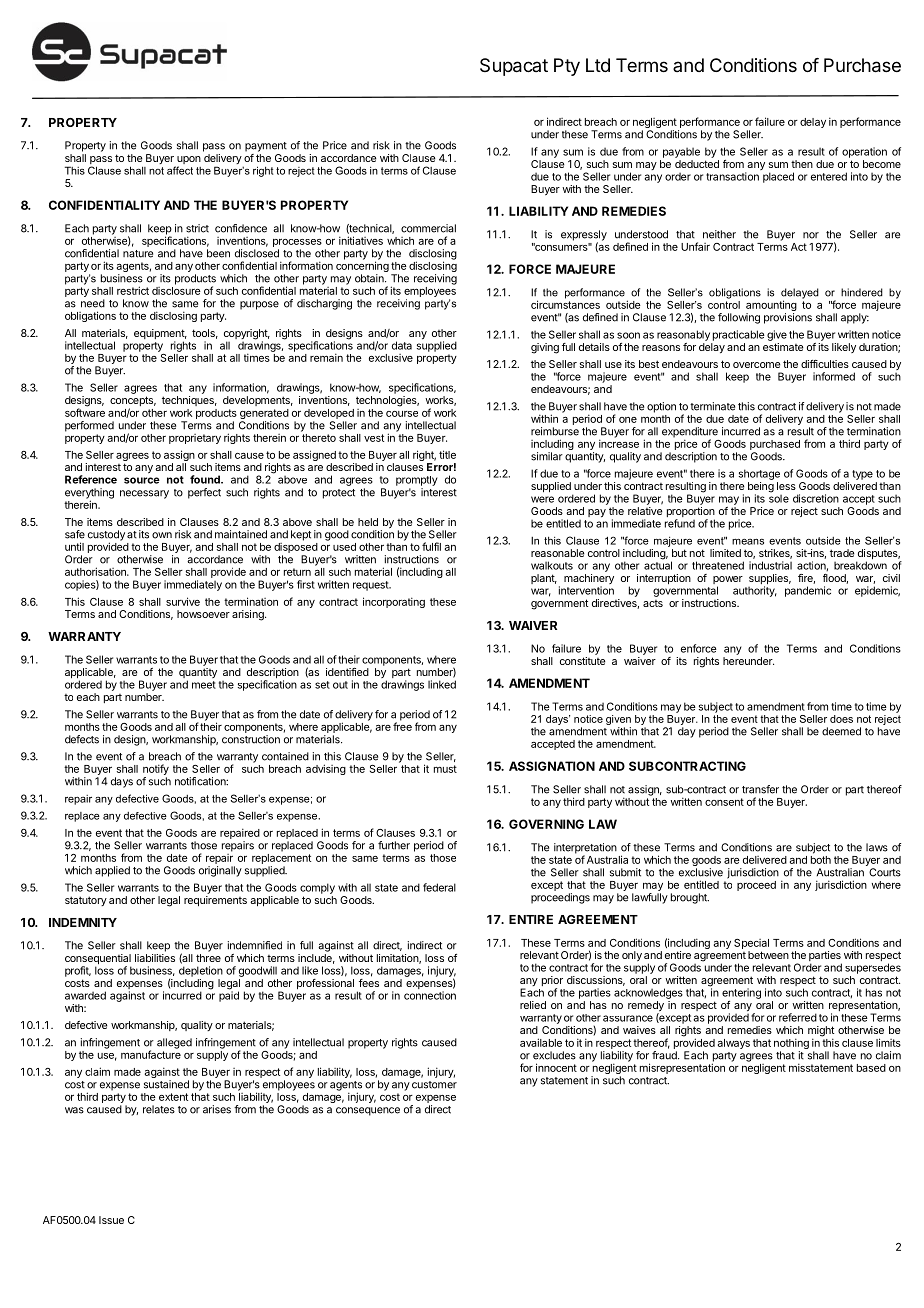 This screenshot has width=924, height=1308. I want to click on customer, so click(434, 1085).
